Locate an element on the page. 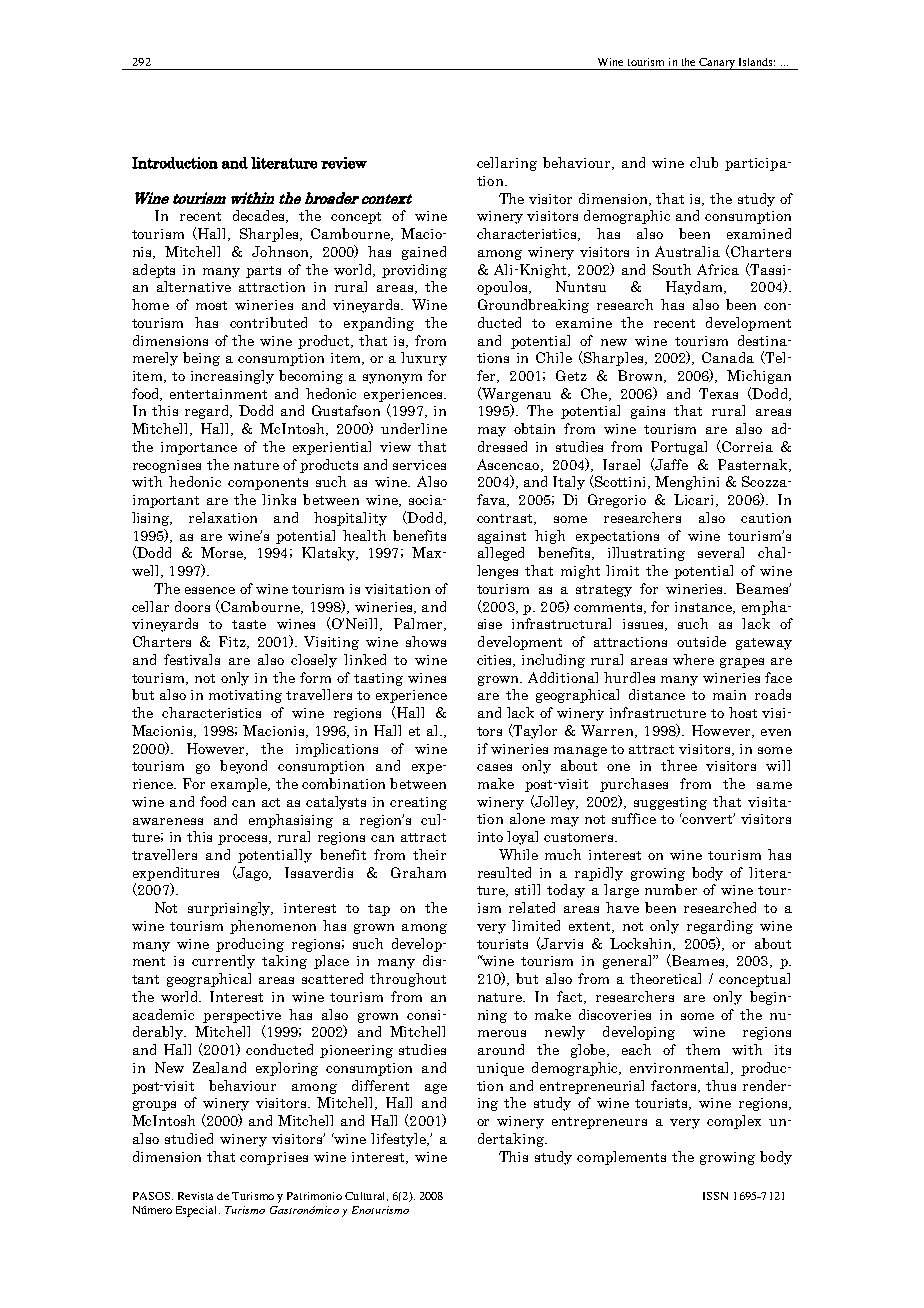 The image size is (924, 1308). ISSN is located at coordinates (715, 1196).
